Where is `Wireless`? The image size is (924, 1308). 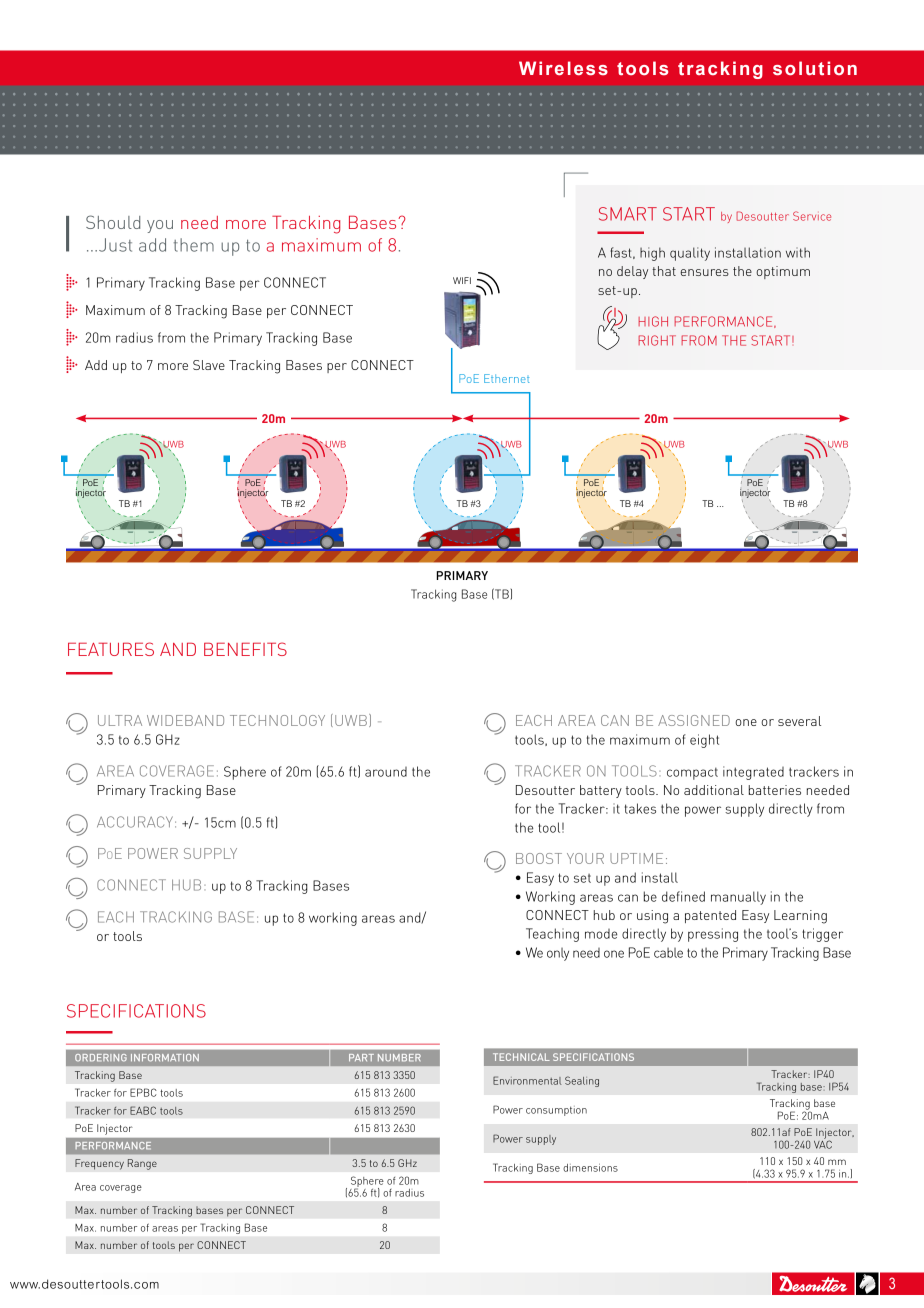
Wireless is located at coordinates (563, 68).
